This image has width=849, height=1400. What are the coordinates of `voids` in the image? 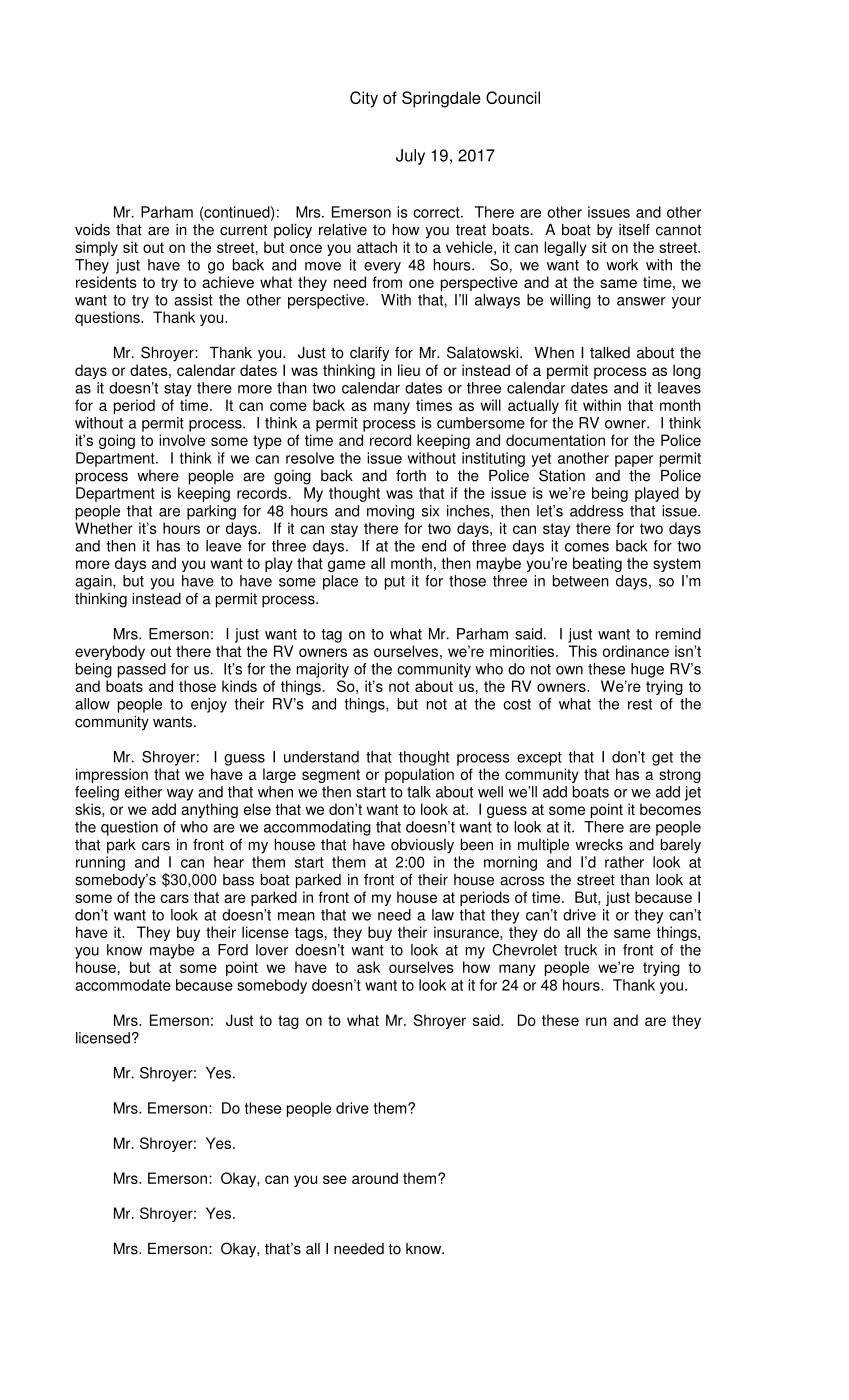 It's located at (92, 230).
